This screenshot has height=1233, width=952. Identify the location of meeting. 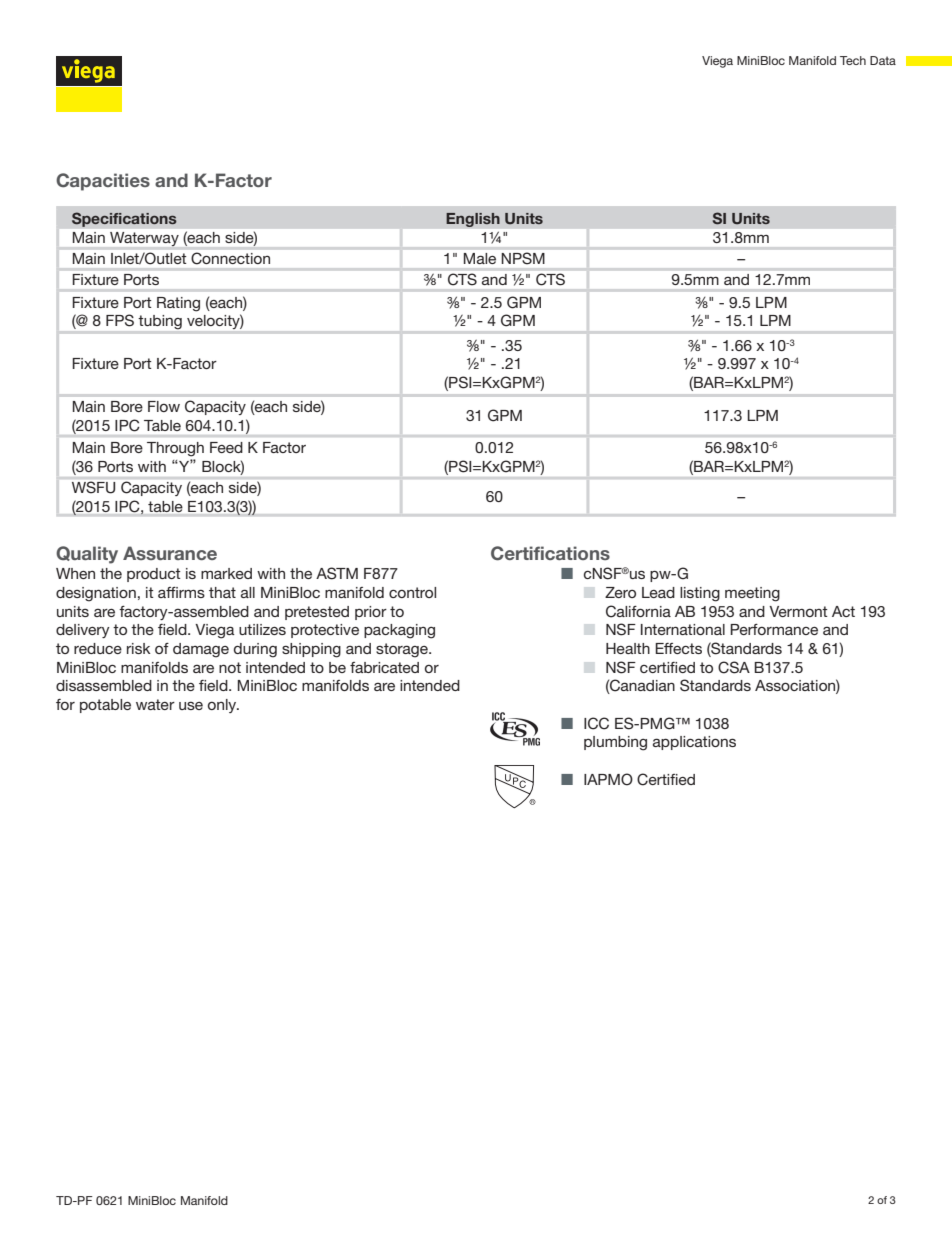
(752, 594).
